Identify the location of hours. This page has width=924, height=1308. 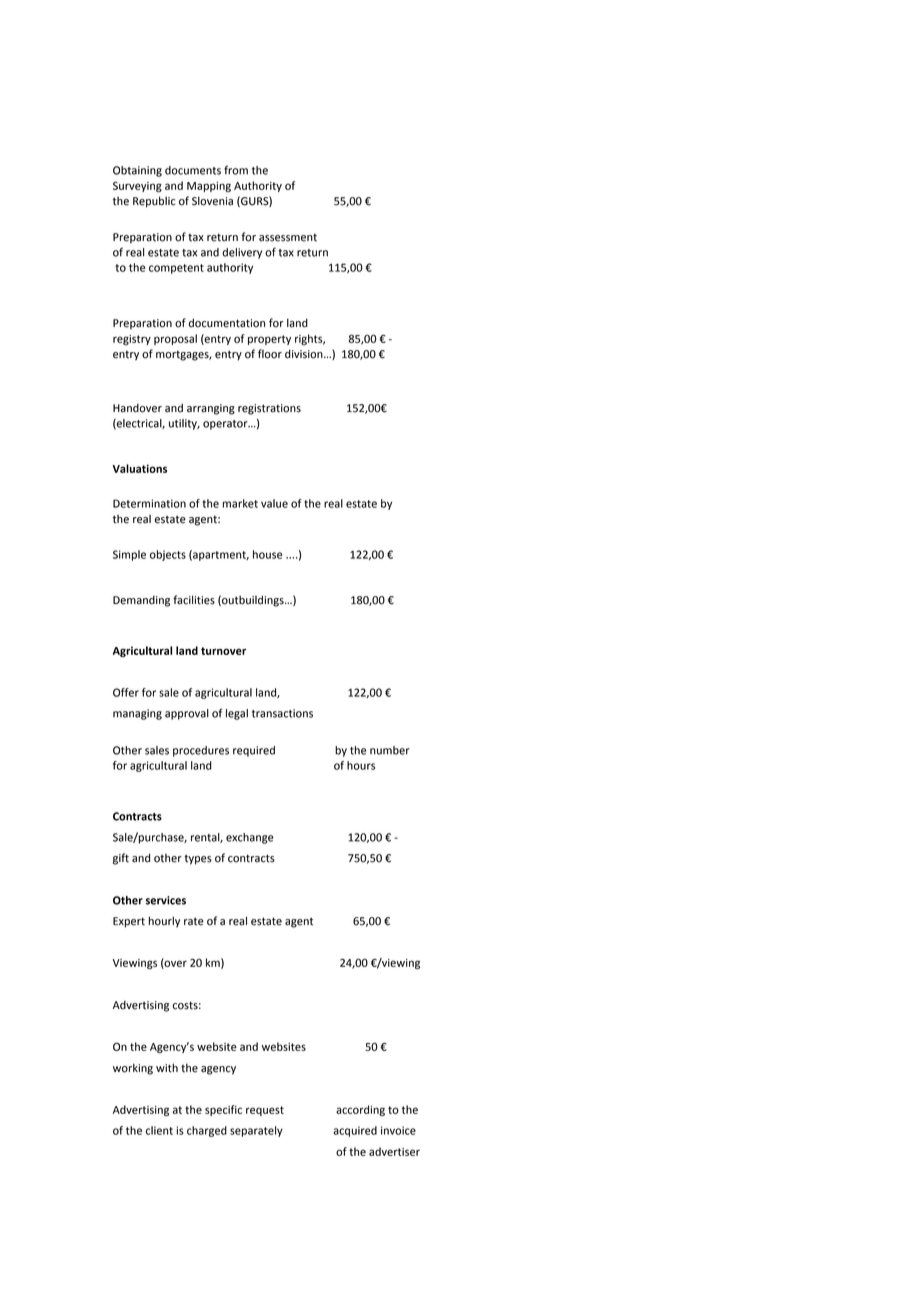
(361, 765).
